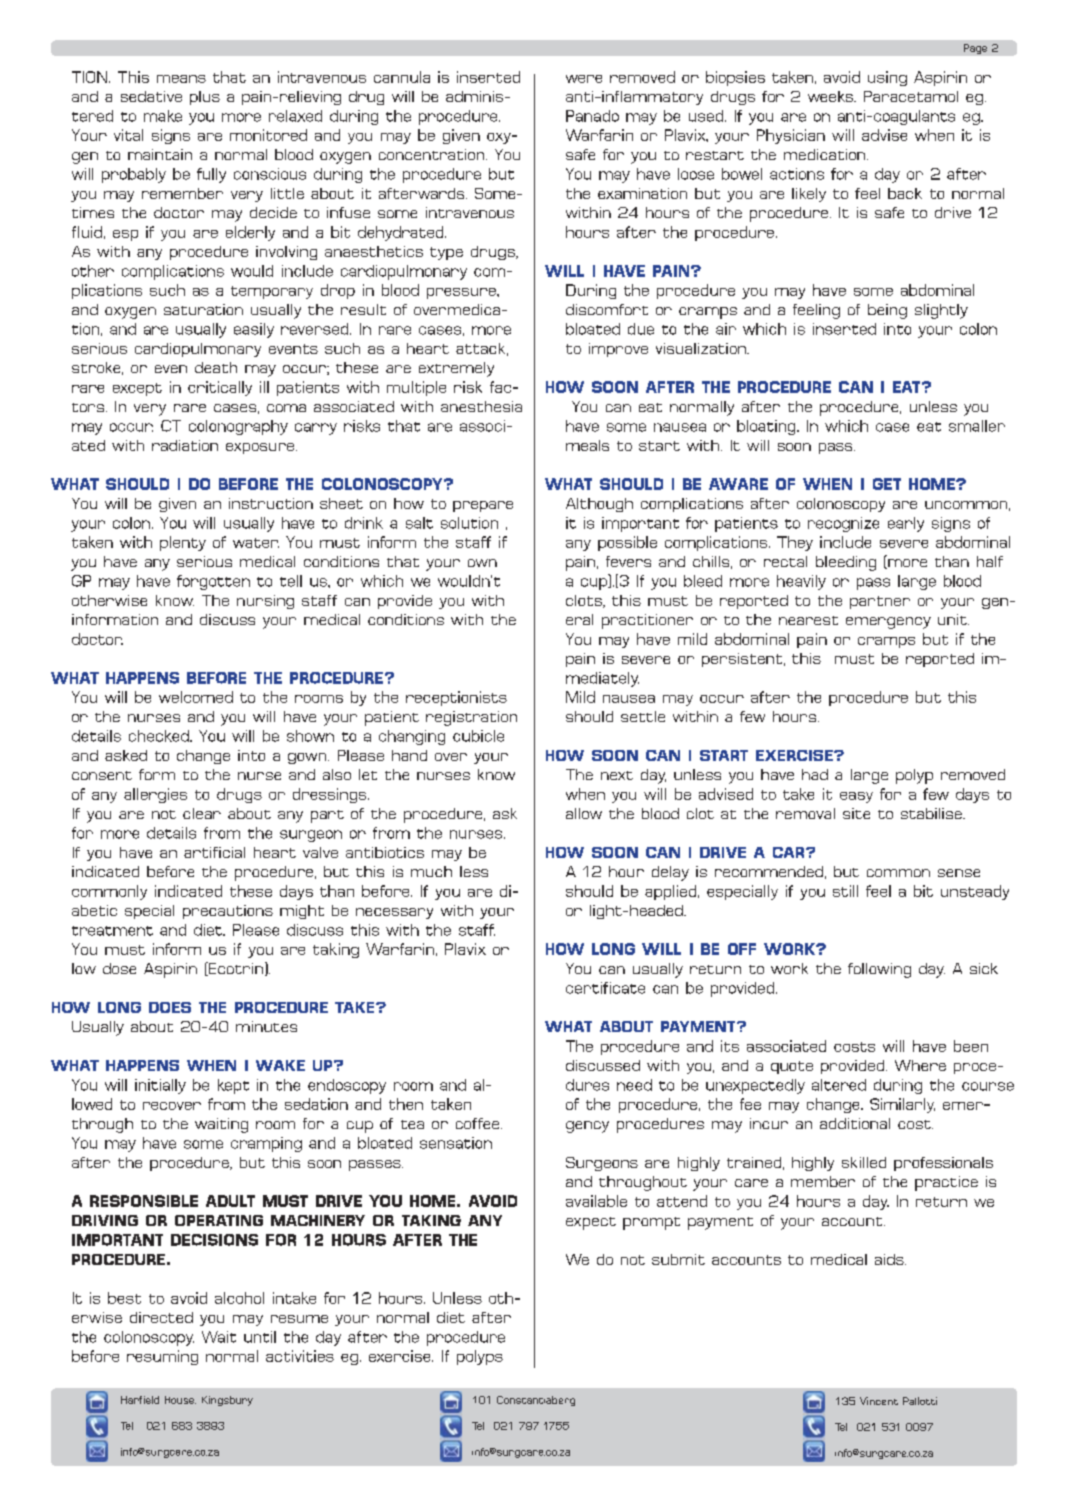 The width and height of the screenshot is (1068, 1511). What do you see at coordinates (599, 505) in the screenshot?
I see `Although` at bounding box center [599, 505].
